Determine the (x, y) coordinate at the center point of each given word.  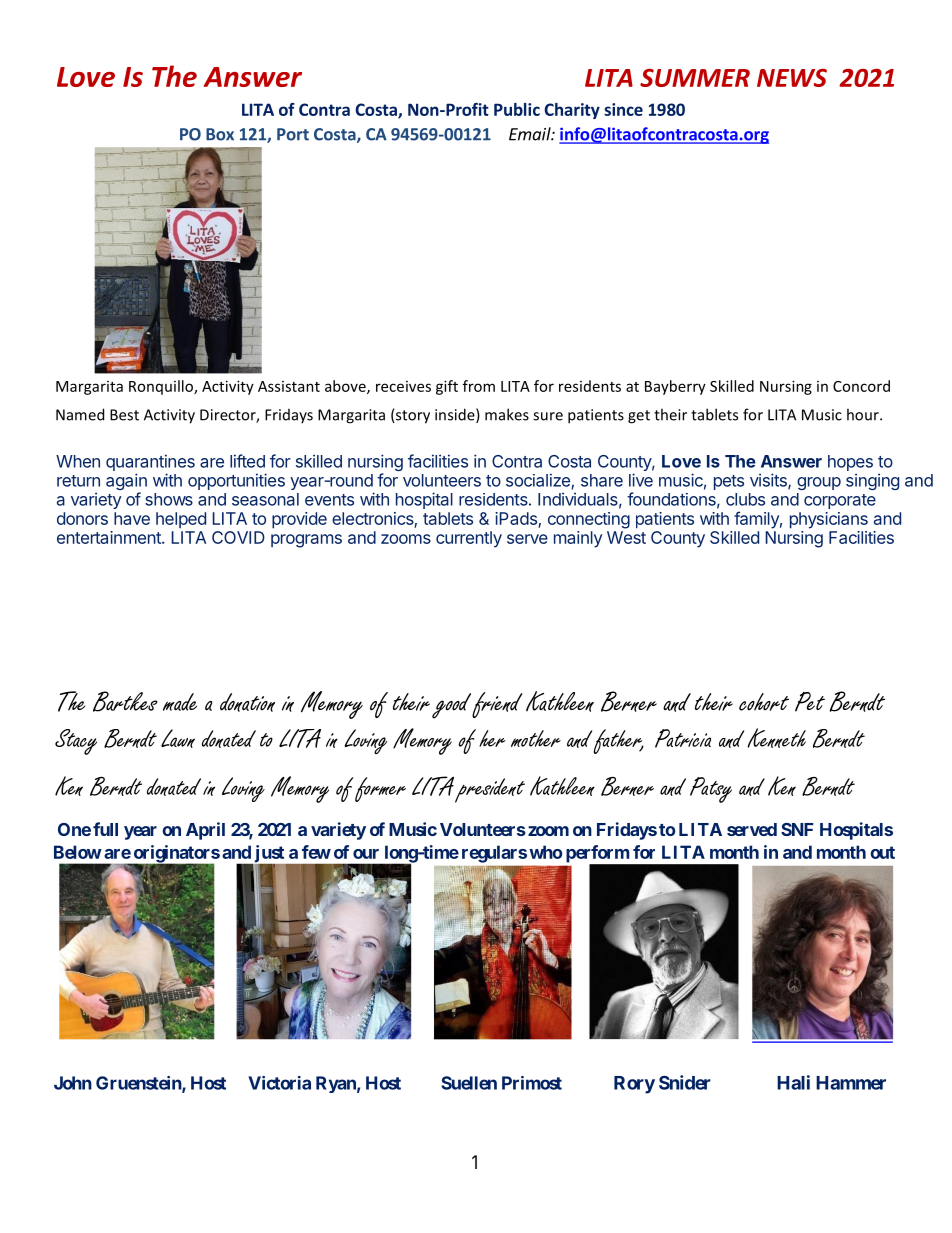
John (73, 1083)
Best (124, 415)
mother (536, 738)
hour (864, 414)
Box (220, 134)
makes (507, 414)
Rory (634, 1085)
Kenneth (776, 738)
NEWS (792, 78)
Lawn (178, 738)
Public (517, 109)
